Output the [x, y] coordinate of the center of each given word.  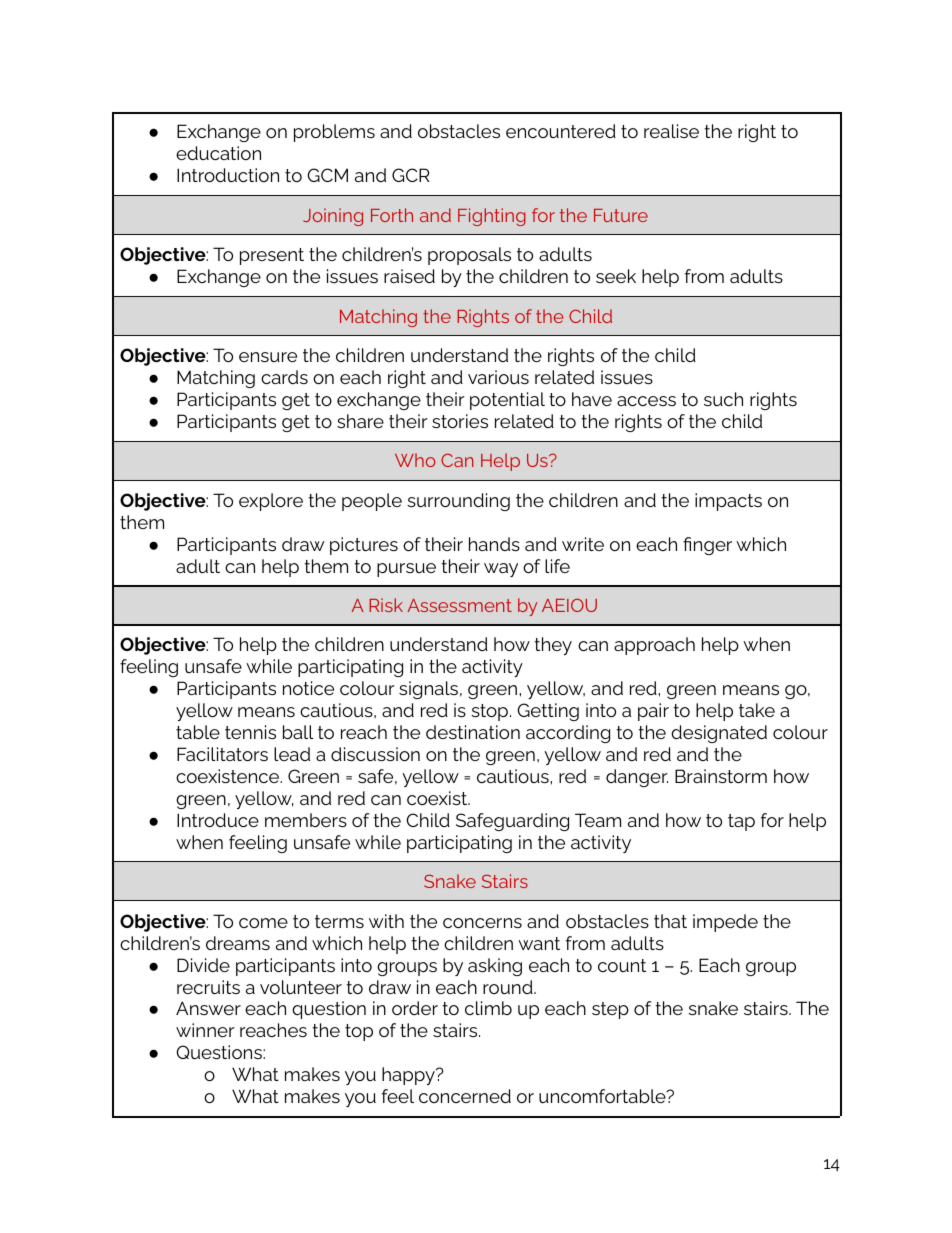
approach [654, 646]
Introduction [228, 175]
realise [671, 131]
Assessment [460, 605]
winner [205, 1030]
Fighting [492, 217]
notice [308, 688]
